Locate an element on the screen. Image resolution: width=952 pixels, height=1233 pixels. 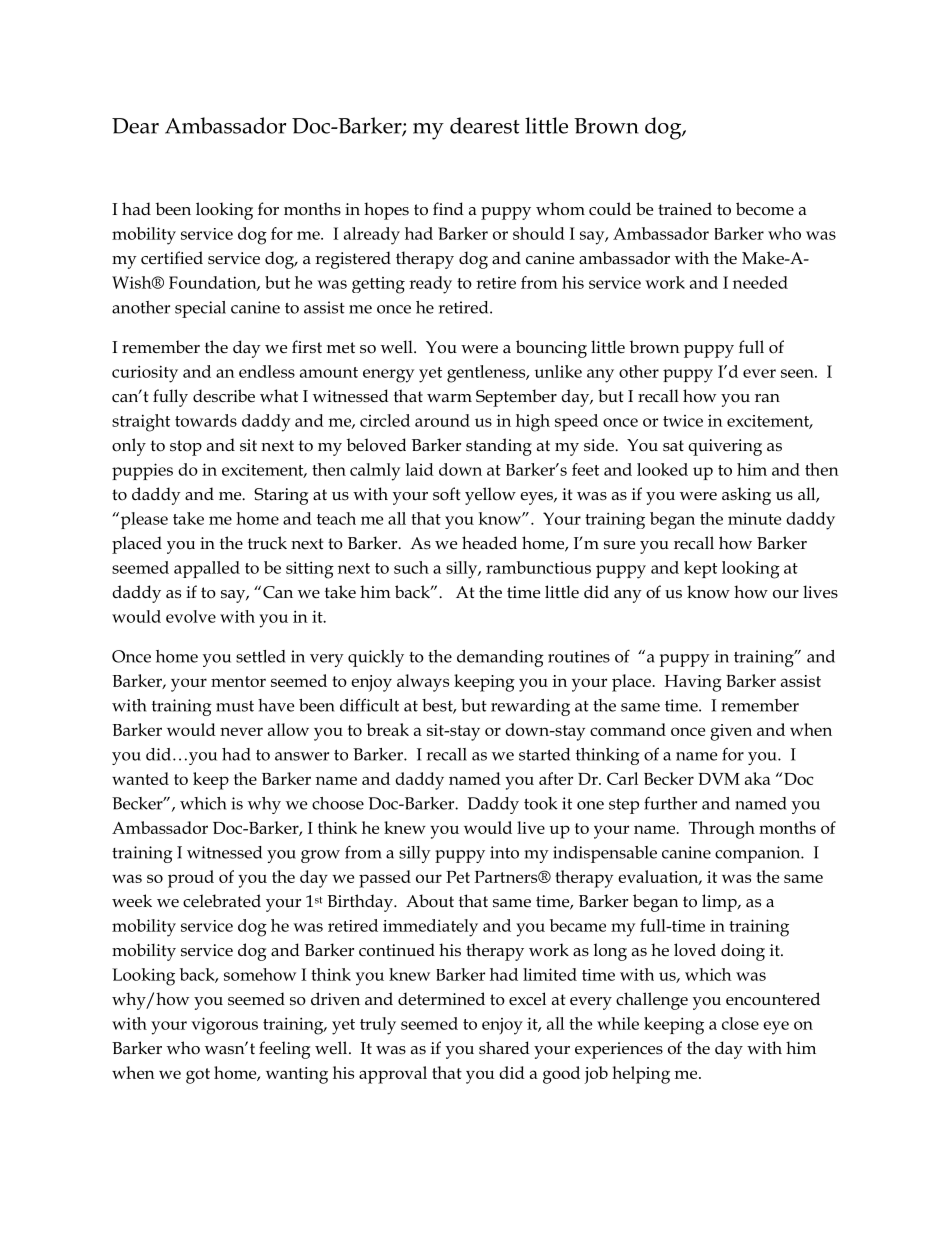
evolve is located at coordinates (191, 616).
